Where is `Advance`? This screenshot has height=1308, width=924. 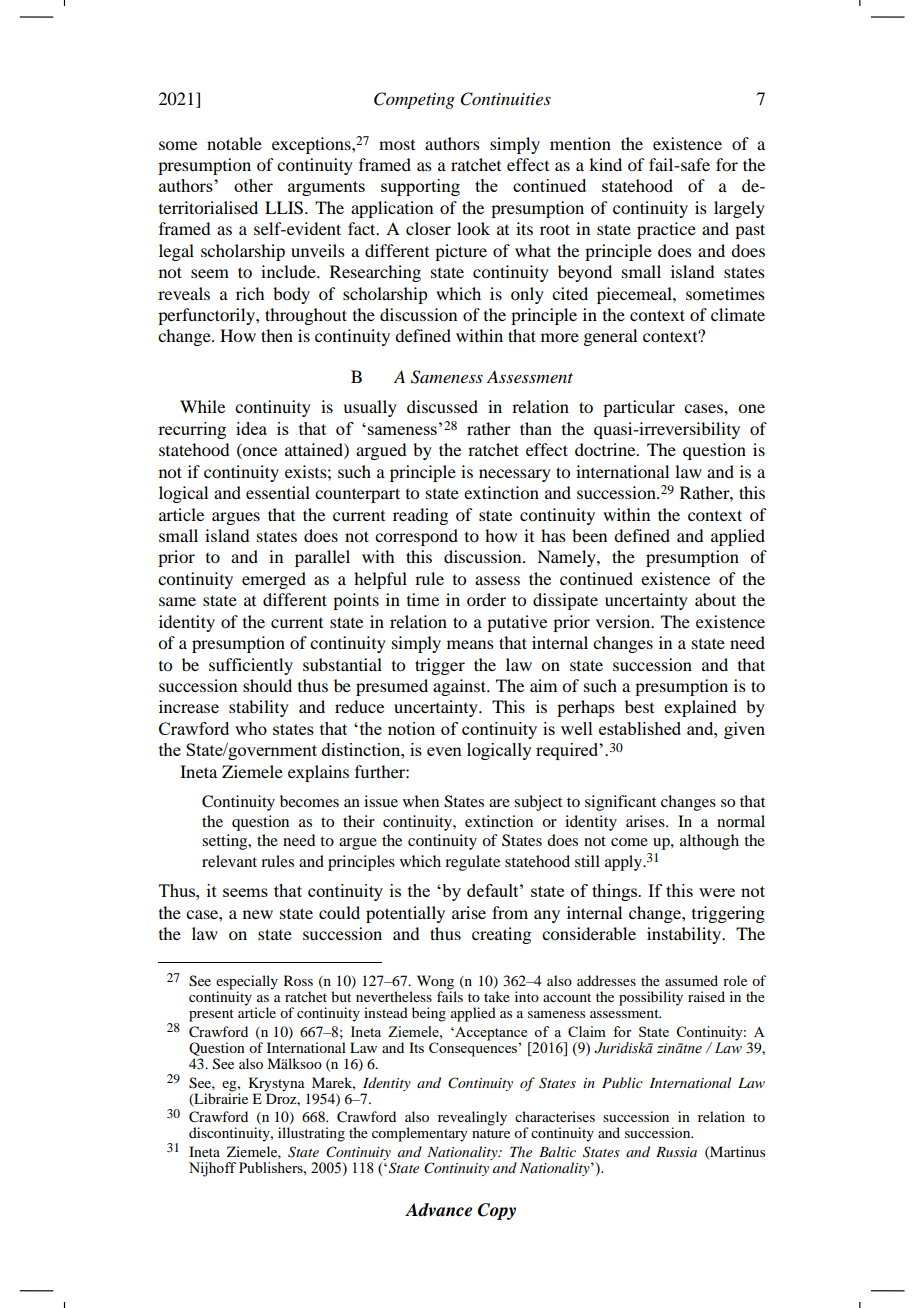 Advance is located at coordinates (438, 1210).
